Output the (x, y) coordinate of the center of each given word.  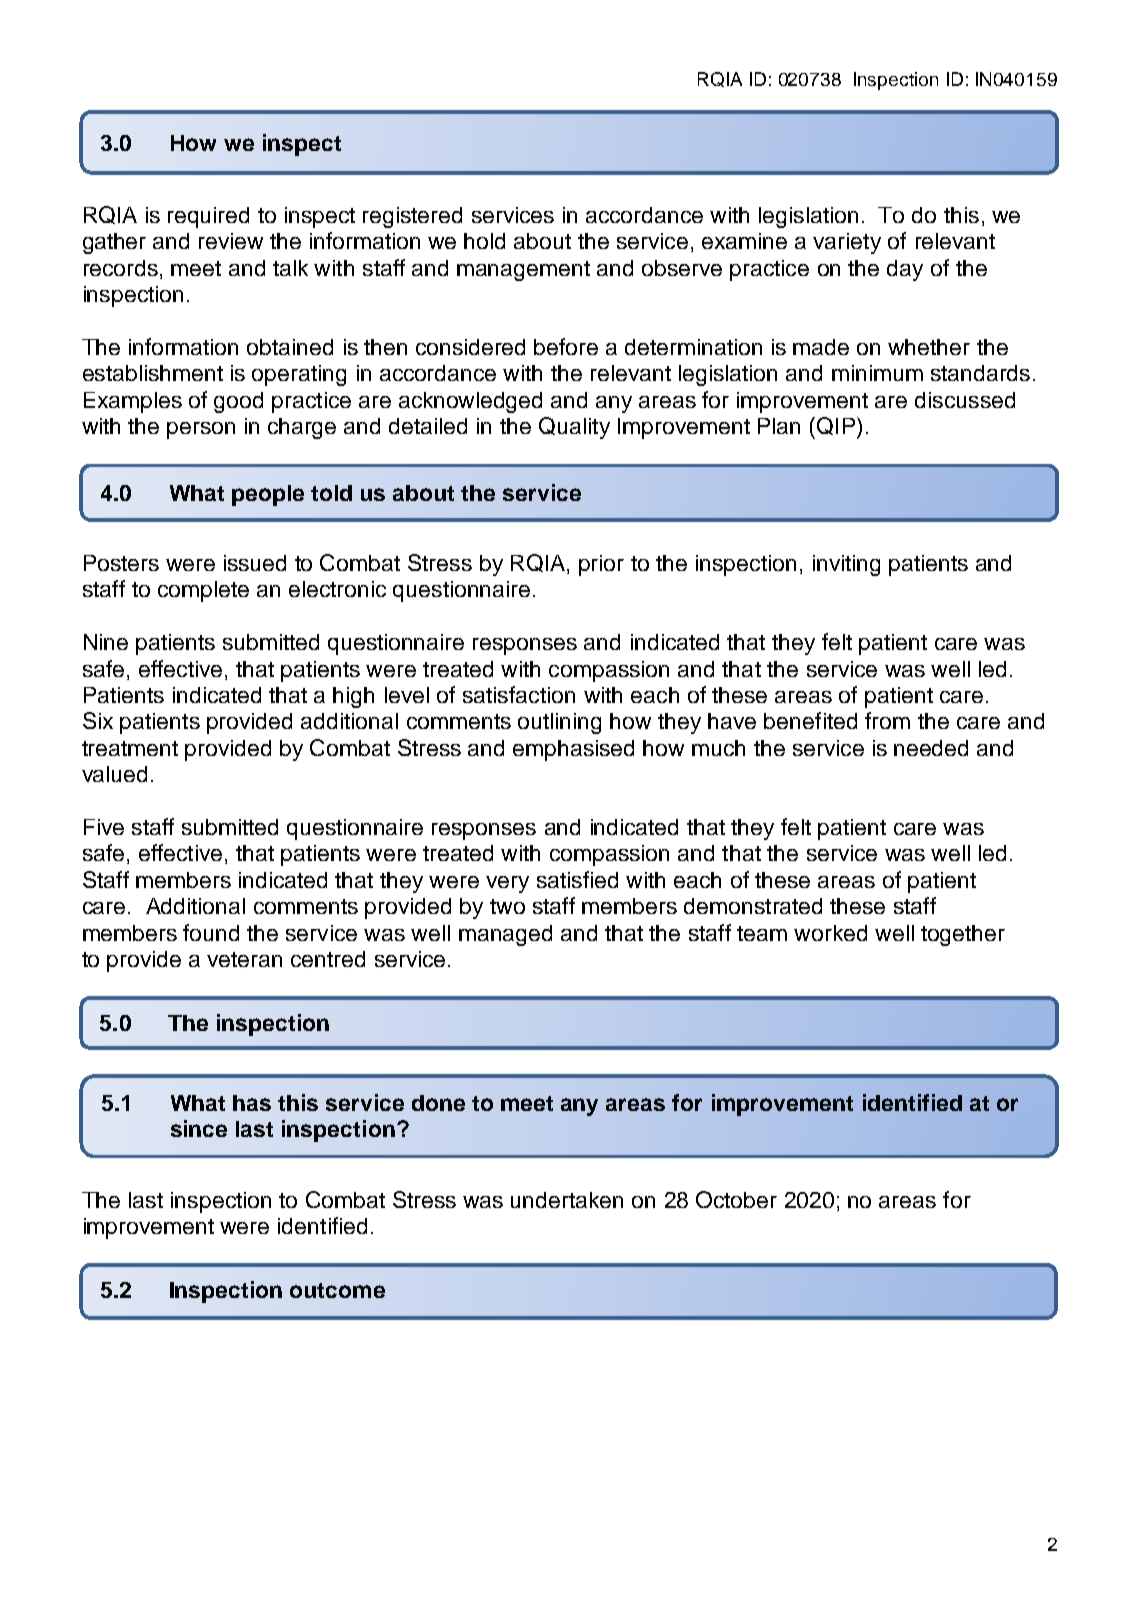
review (231, 241)
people (268, 495)
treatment (130, 748)
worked (830, 933)
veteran (244, 959)
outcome (337, 1290)
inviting (846, 565)
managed (505, 935)
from (887, 720)
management (523, 271)
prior (601, 565)
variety (847, 243)
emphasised (573, 750)
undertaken (567, 1200)
